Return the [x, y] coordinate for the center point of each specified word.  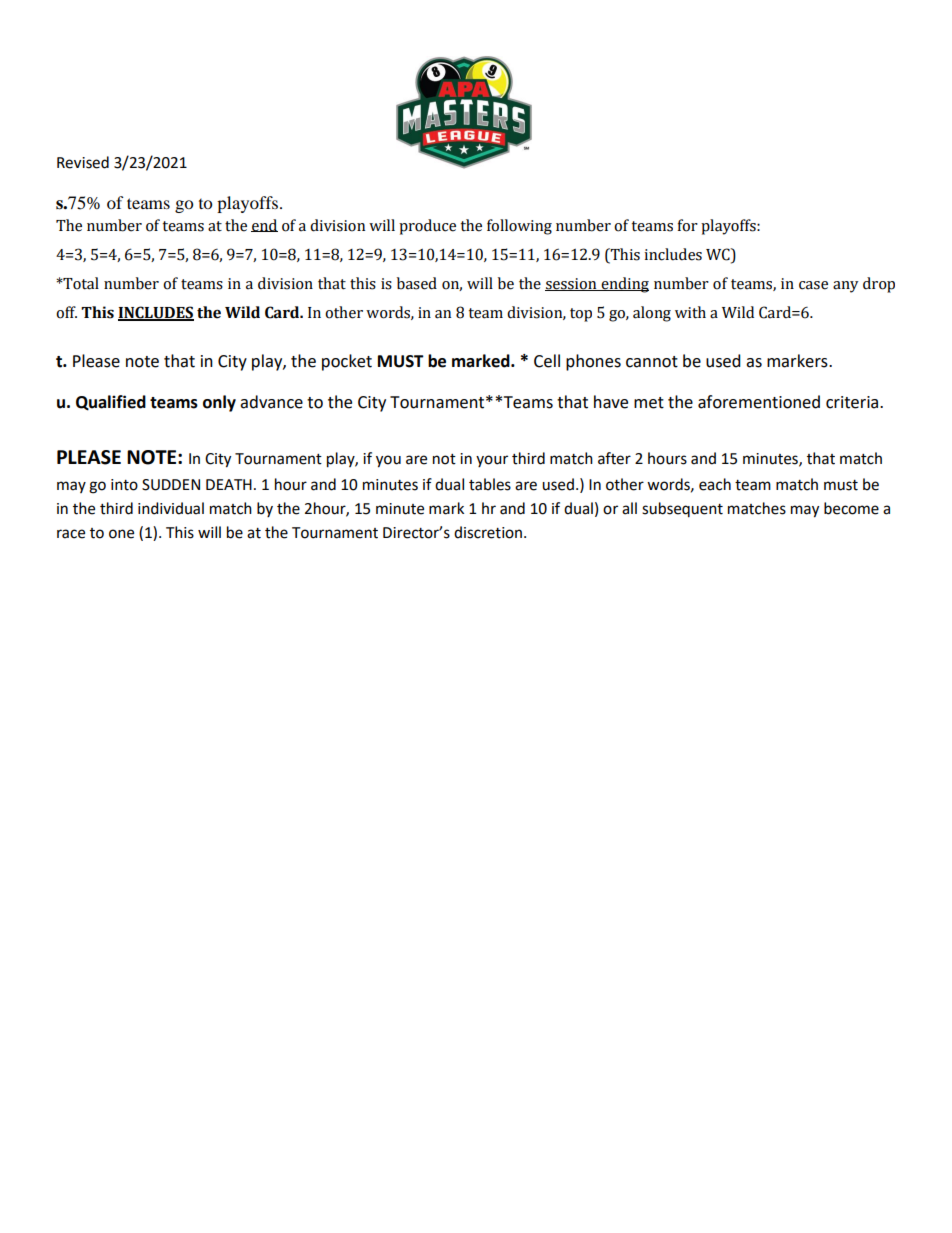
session [572, 284]
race [71, 534]
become [851, 508]
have [611, 402]
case [813, 285]
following [519, 227]
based [417, 283]
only [219, 403]
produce [427, 227]
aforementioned [759, 402]
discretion [488, 532]
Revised [83, 162]
